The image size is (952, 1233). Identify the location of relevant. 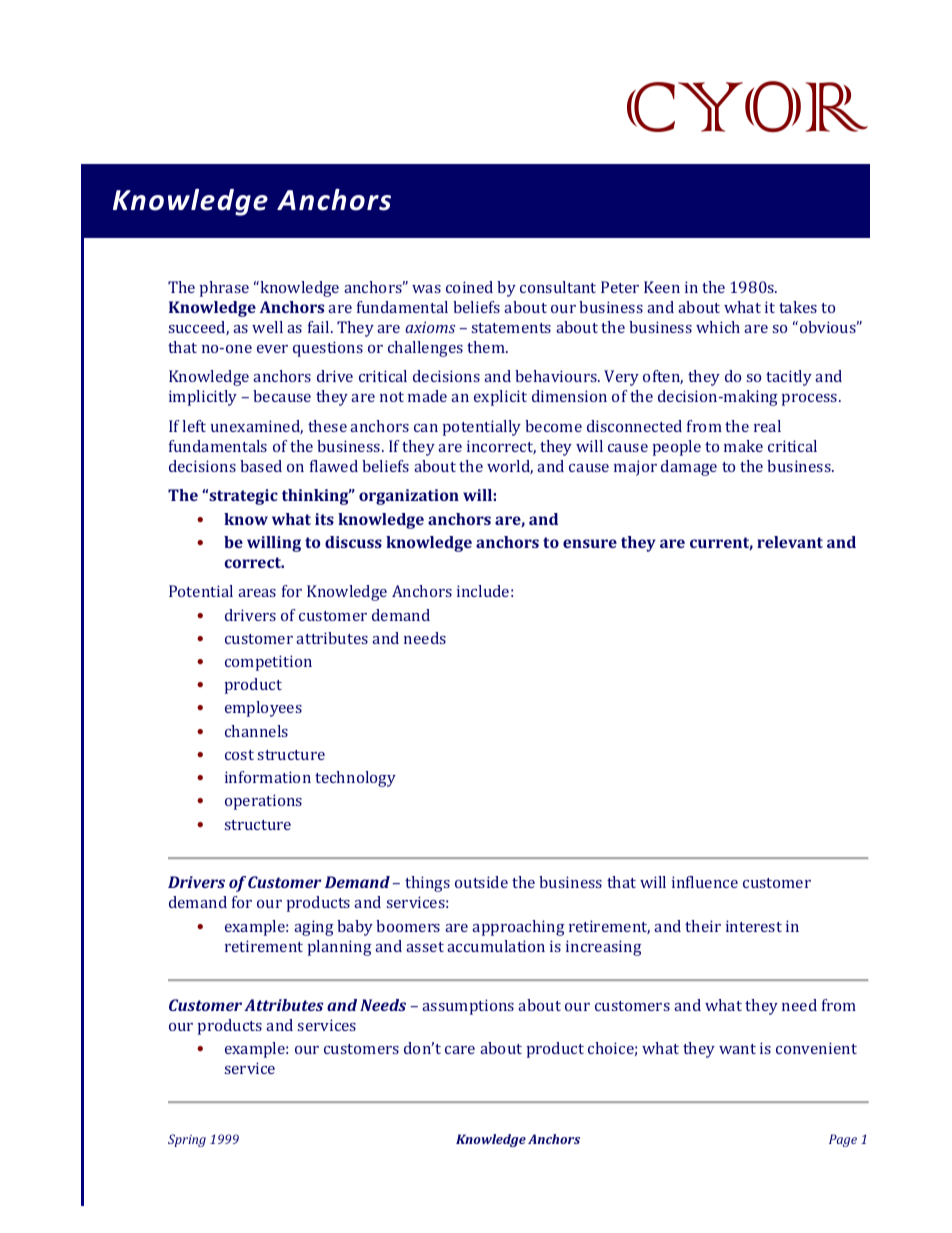
(790, 542).
